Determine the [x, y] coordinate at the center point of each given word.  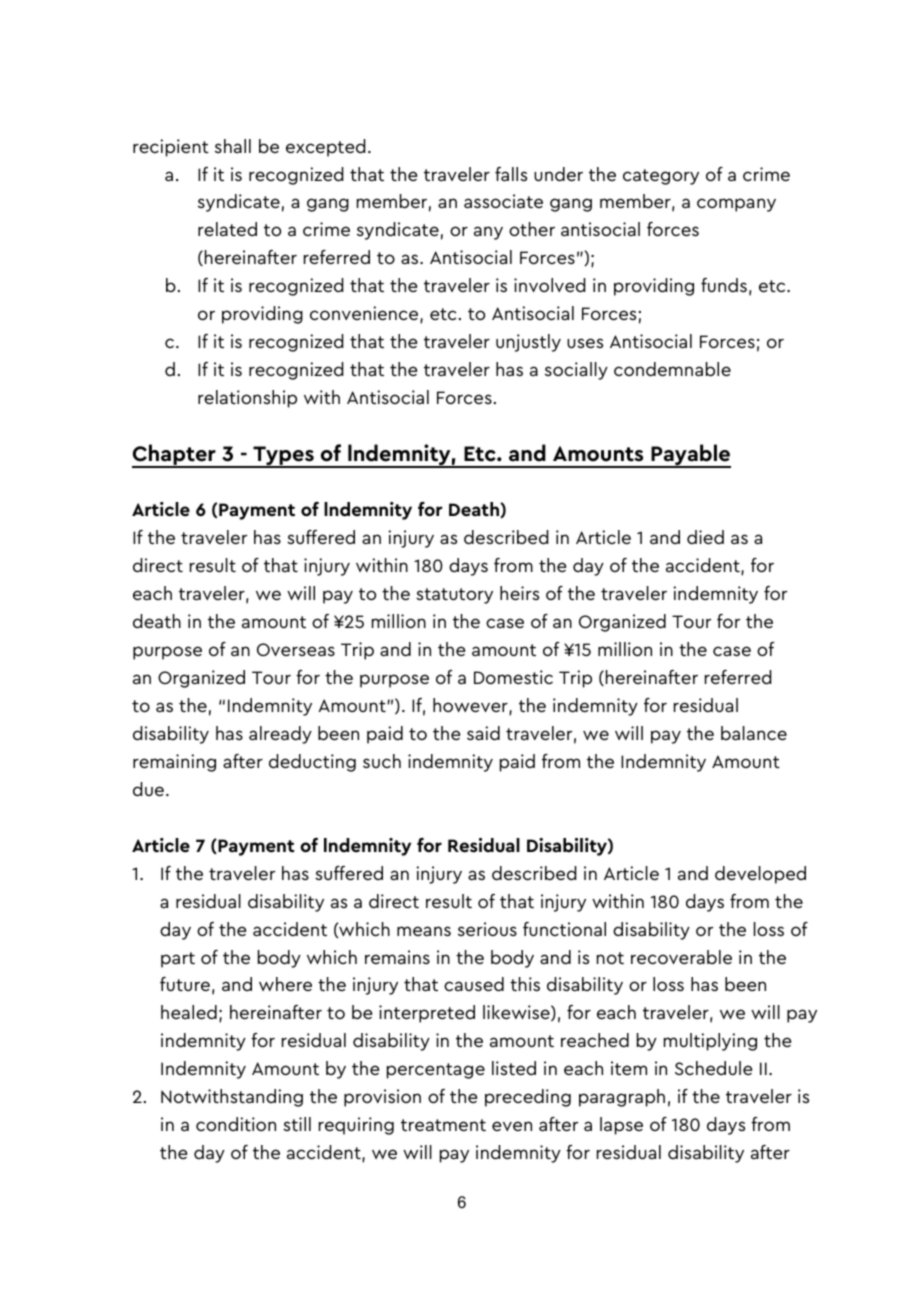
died [705, 537]
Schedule [713, 1068]
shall [233, 146]
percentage [436, 1071]
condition [236, 1124]
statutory [454, 596]
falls [511, 174]
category [661, 177]
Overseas [296, 649]
